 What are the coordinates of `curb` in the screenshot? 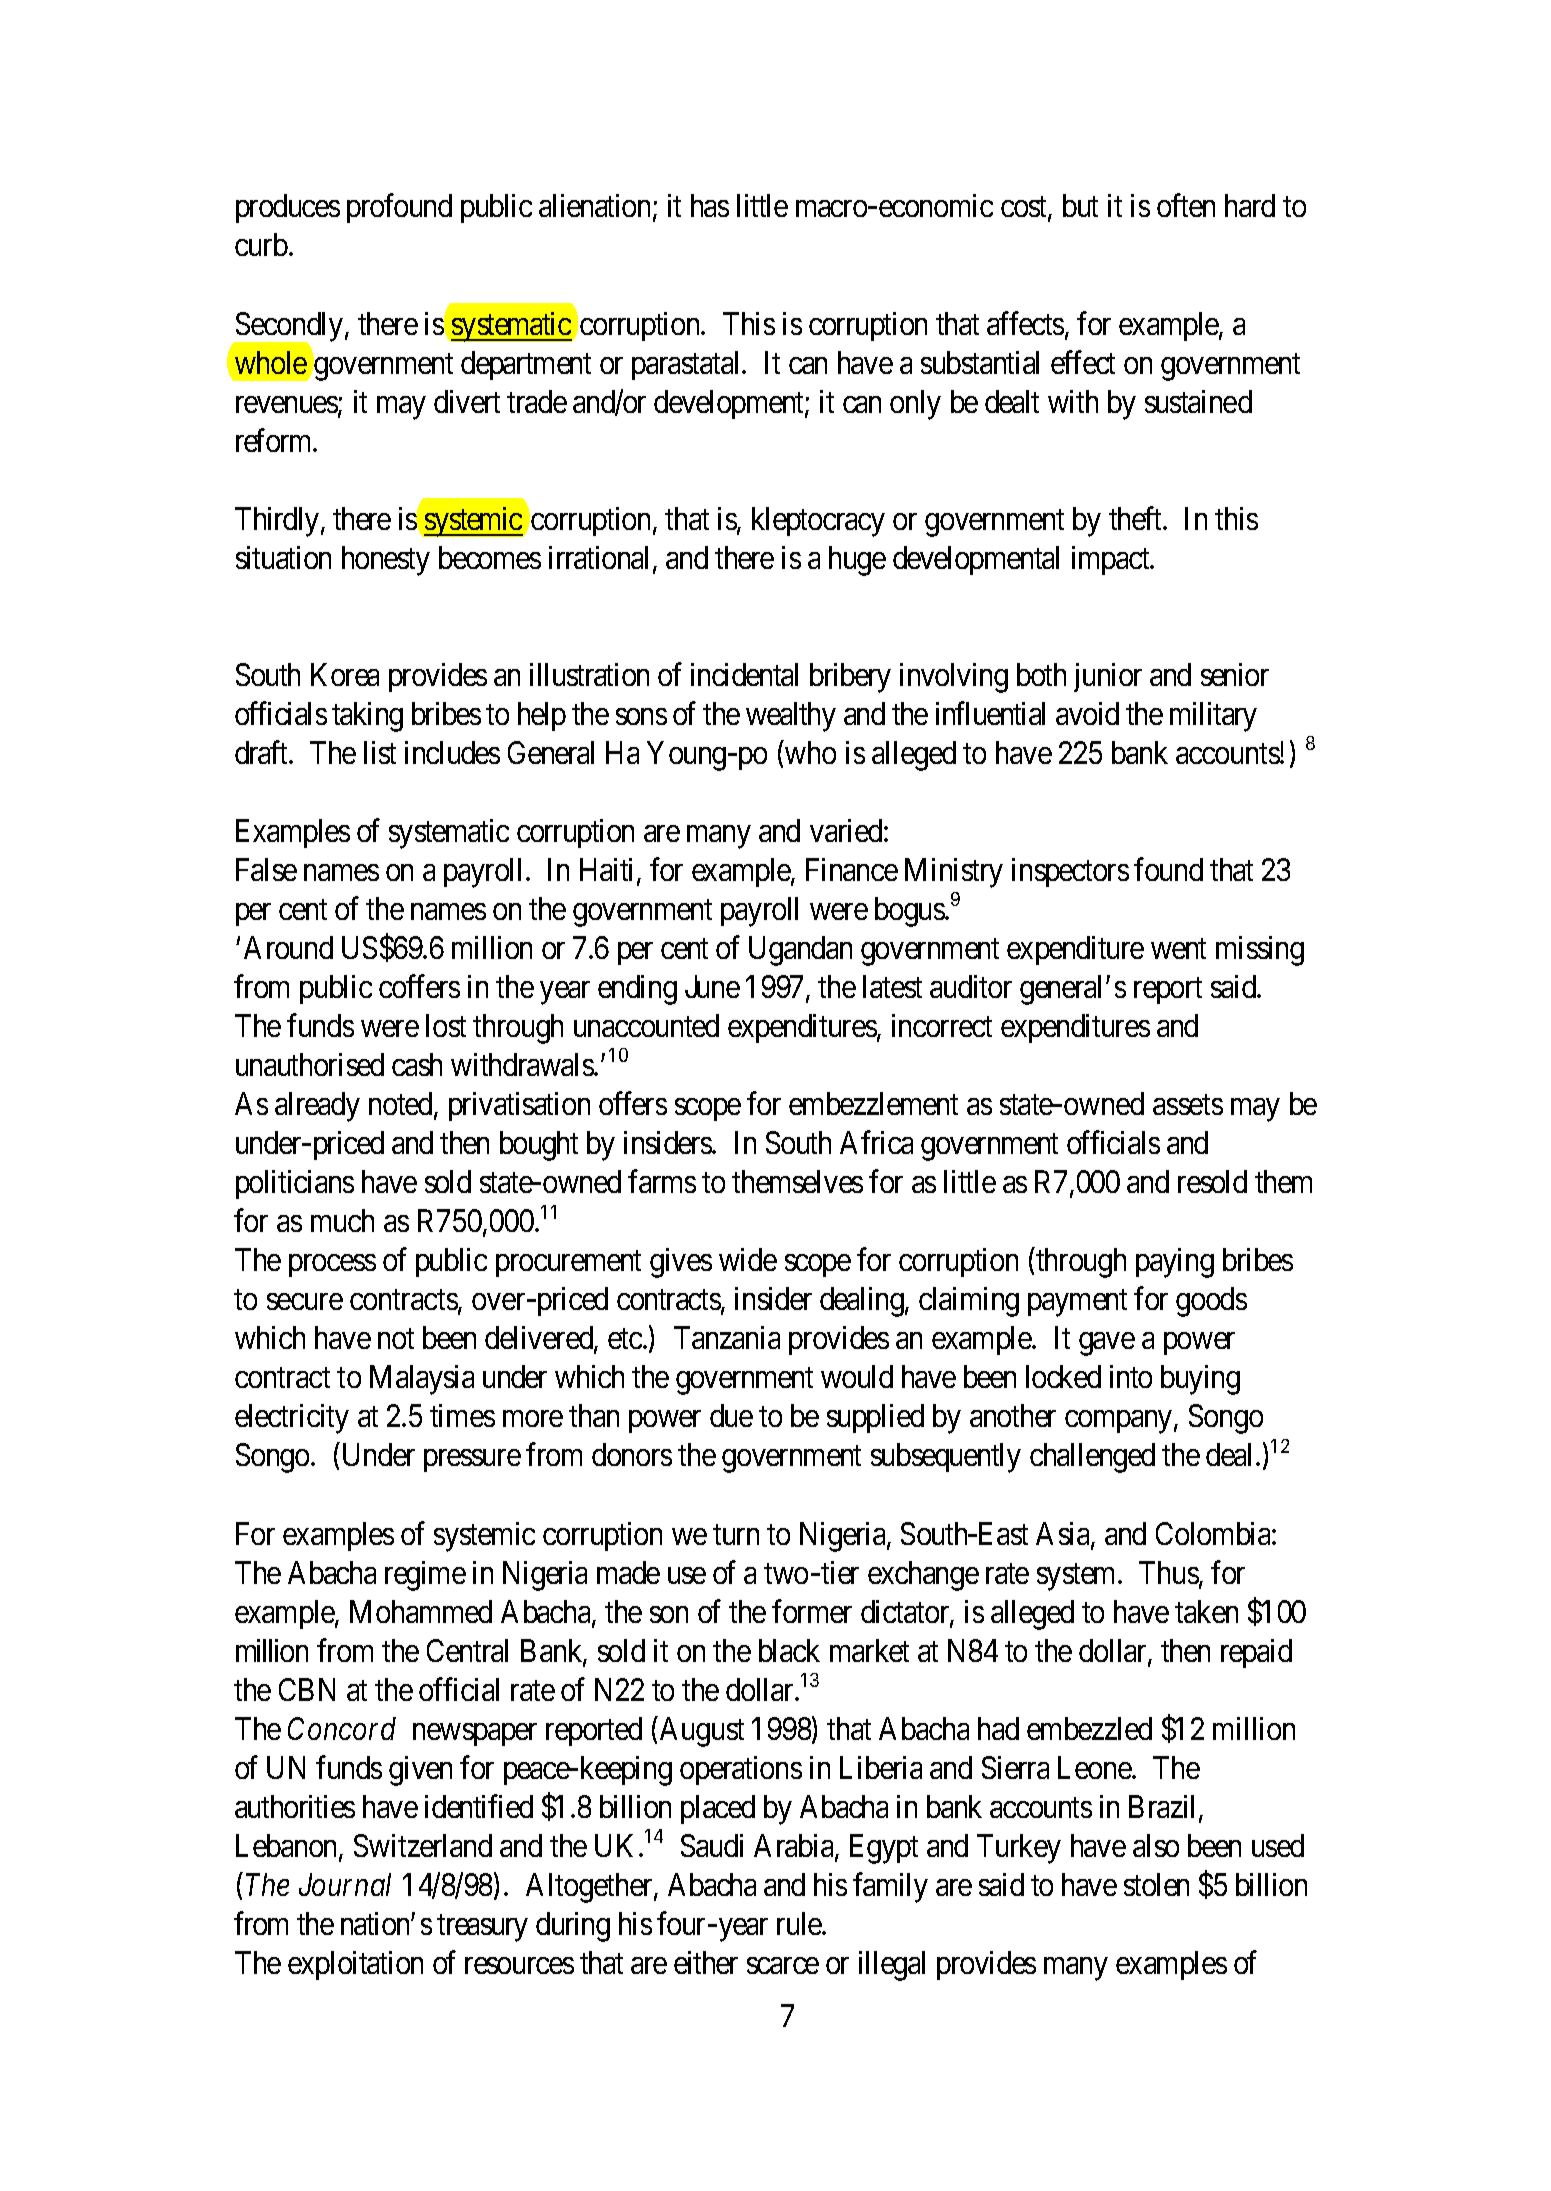 It's located at (261, 244).
